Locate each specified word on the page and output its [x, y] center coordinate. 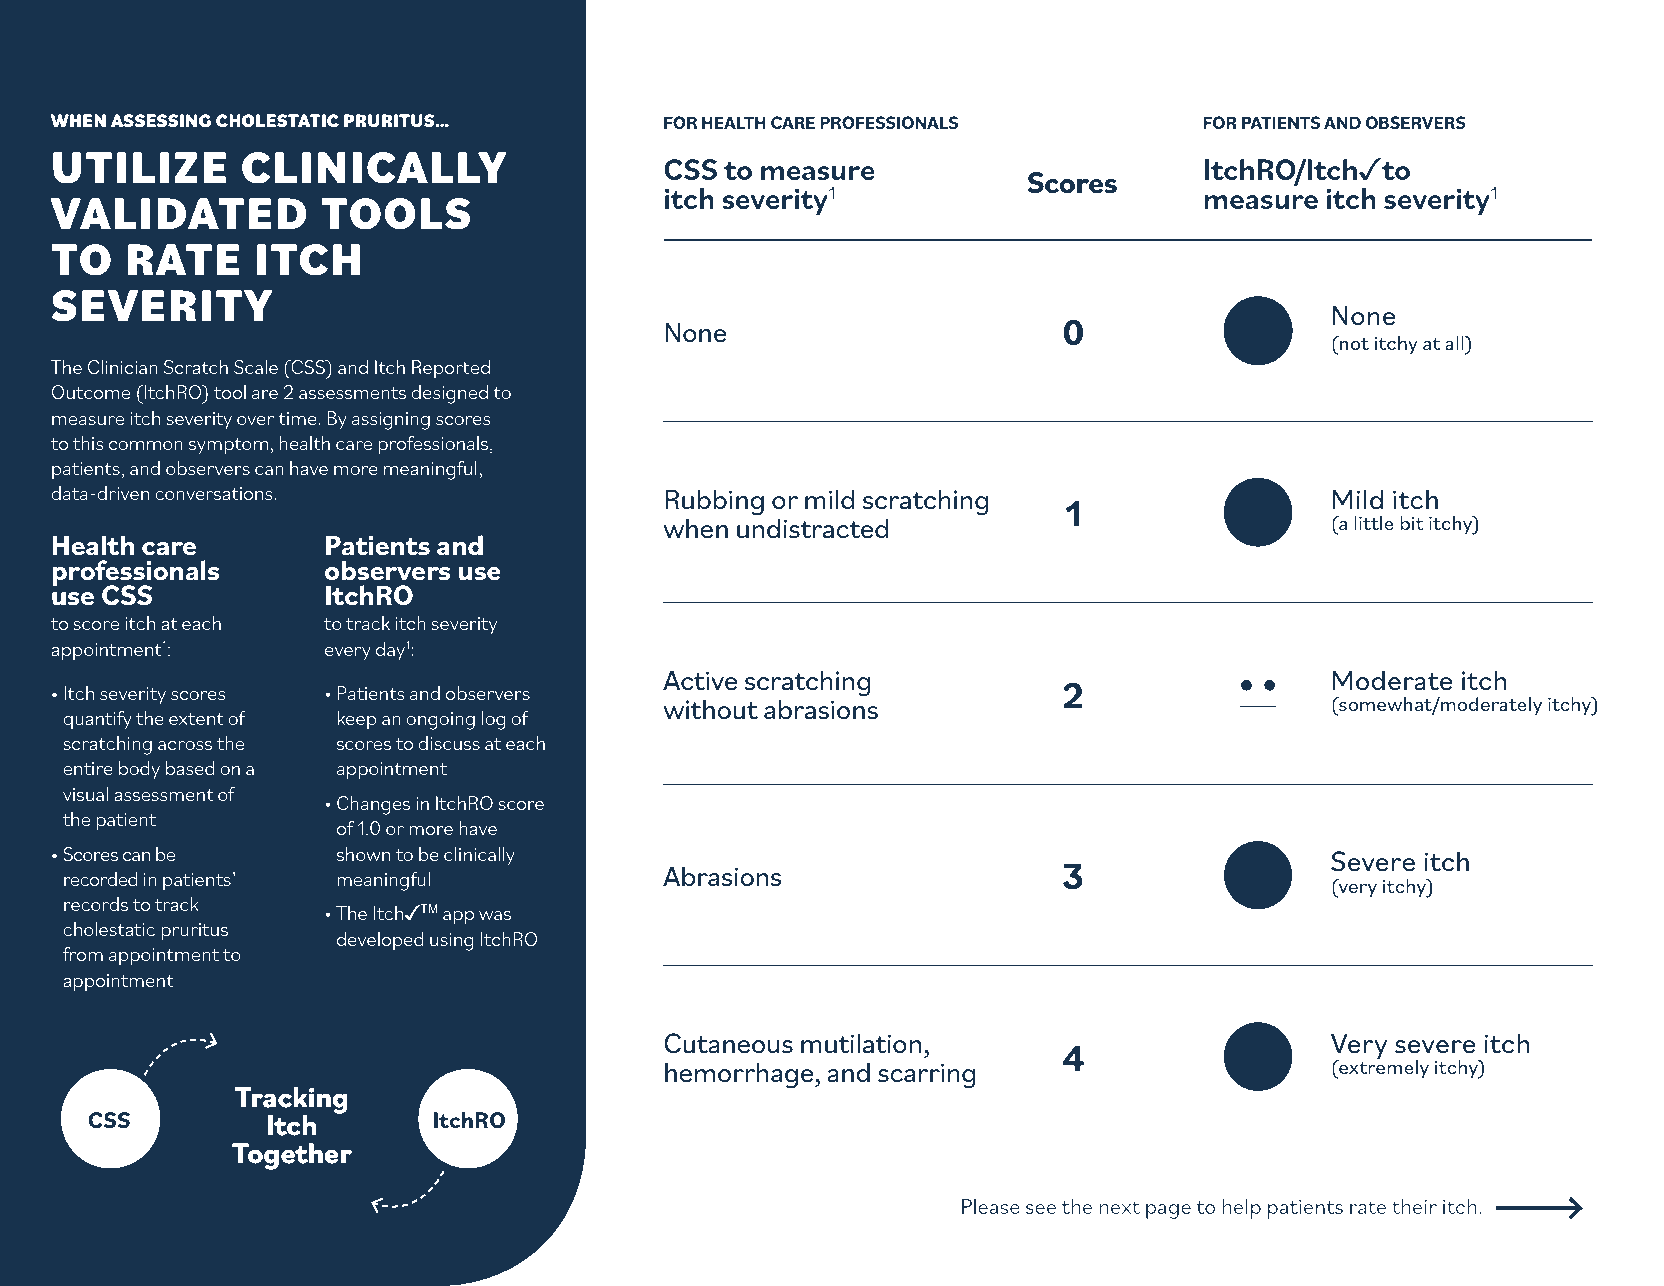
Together [292, 1156]
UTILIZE [139, 168]
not [1353, 343]
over [255, 420]
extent [196, 719]
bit [1412, 523]
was [495, 915]
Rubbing [714, 502]
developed [380, 941]
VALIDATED [178, 213]
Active [700, 680]
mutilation [861, 1043]
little [1374, 523]
